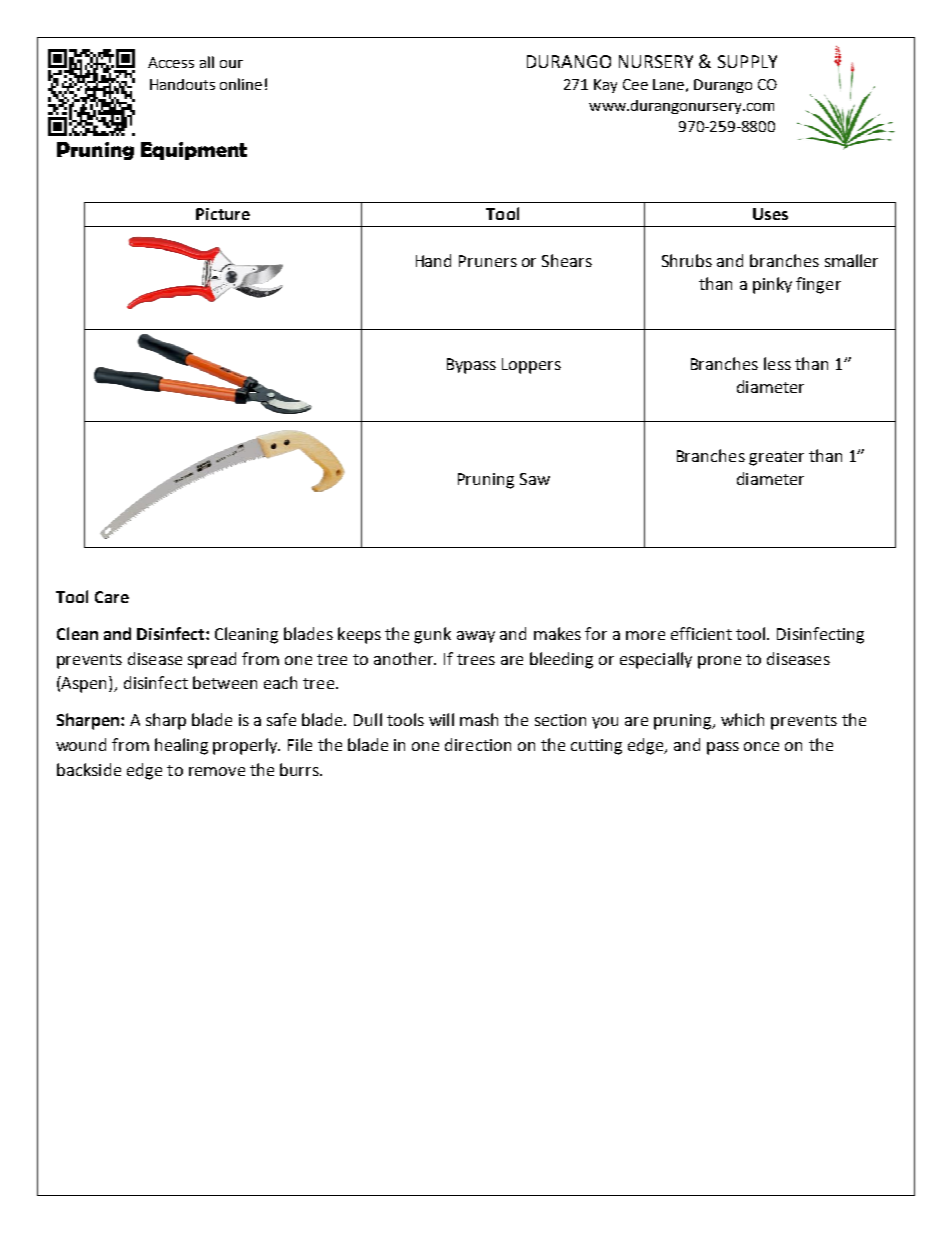 The image size is (952, 1233). What do you see at coordinates (212, 660) in the screenshot?
I see `spread` at bounding box center [212, 660].
